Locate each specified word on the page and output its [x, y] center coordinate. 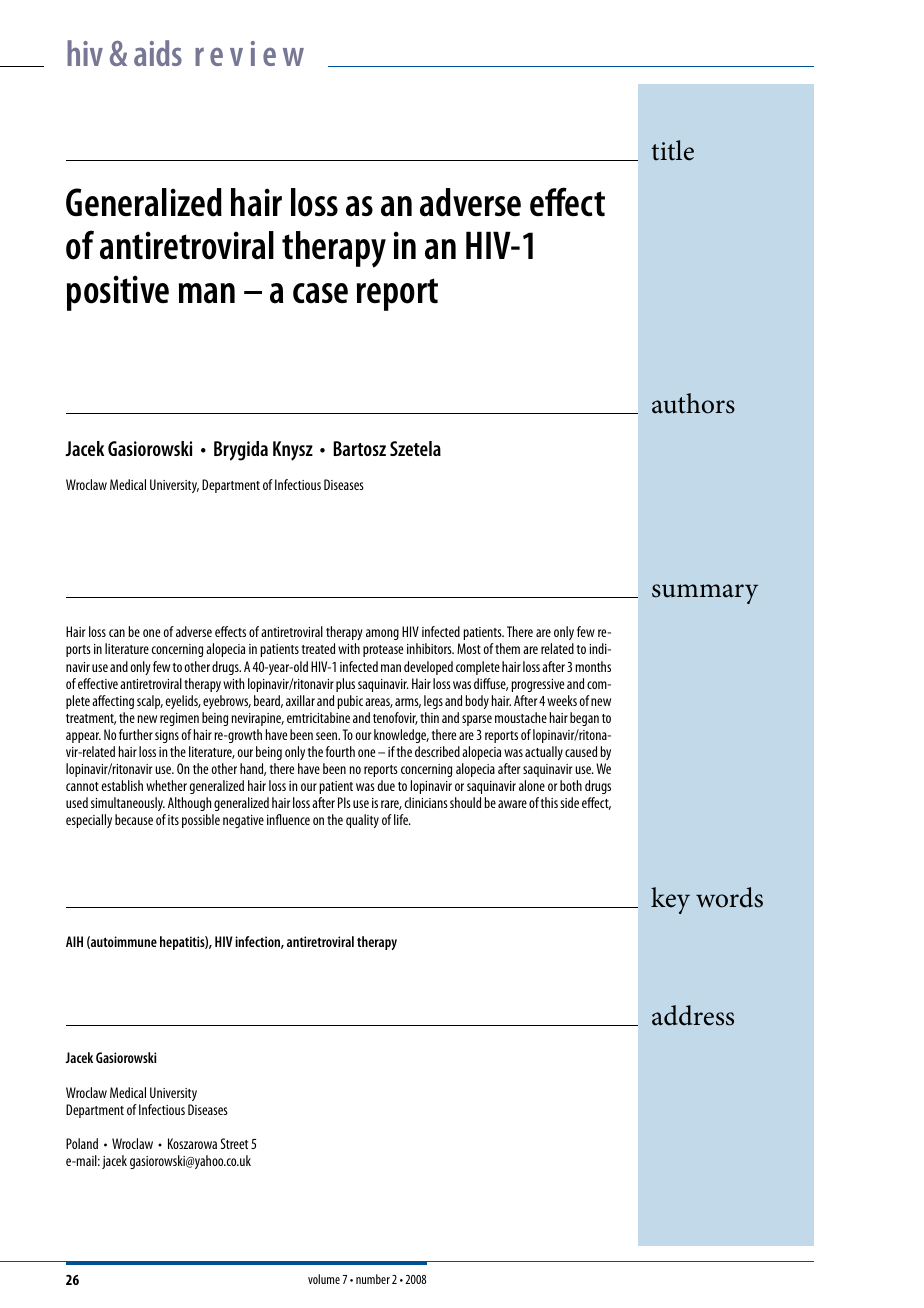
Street [234, 1143]
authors [693, 403]
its [173, 820]
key [670, 900]
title [672, 150]
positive [118, 293]
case [320, 293]
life [402, 819]
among [382, 634]
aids [158, 53]
